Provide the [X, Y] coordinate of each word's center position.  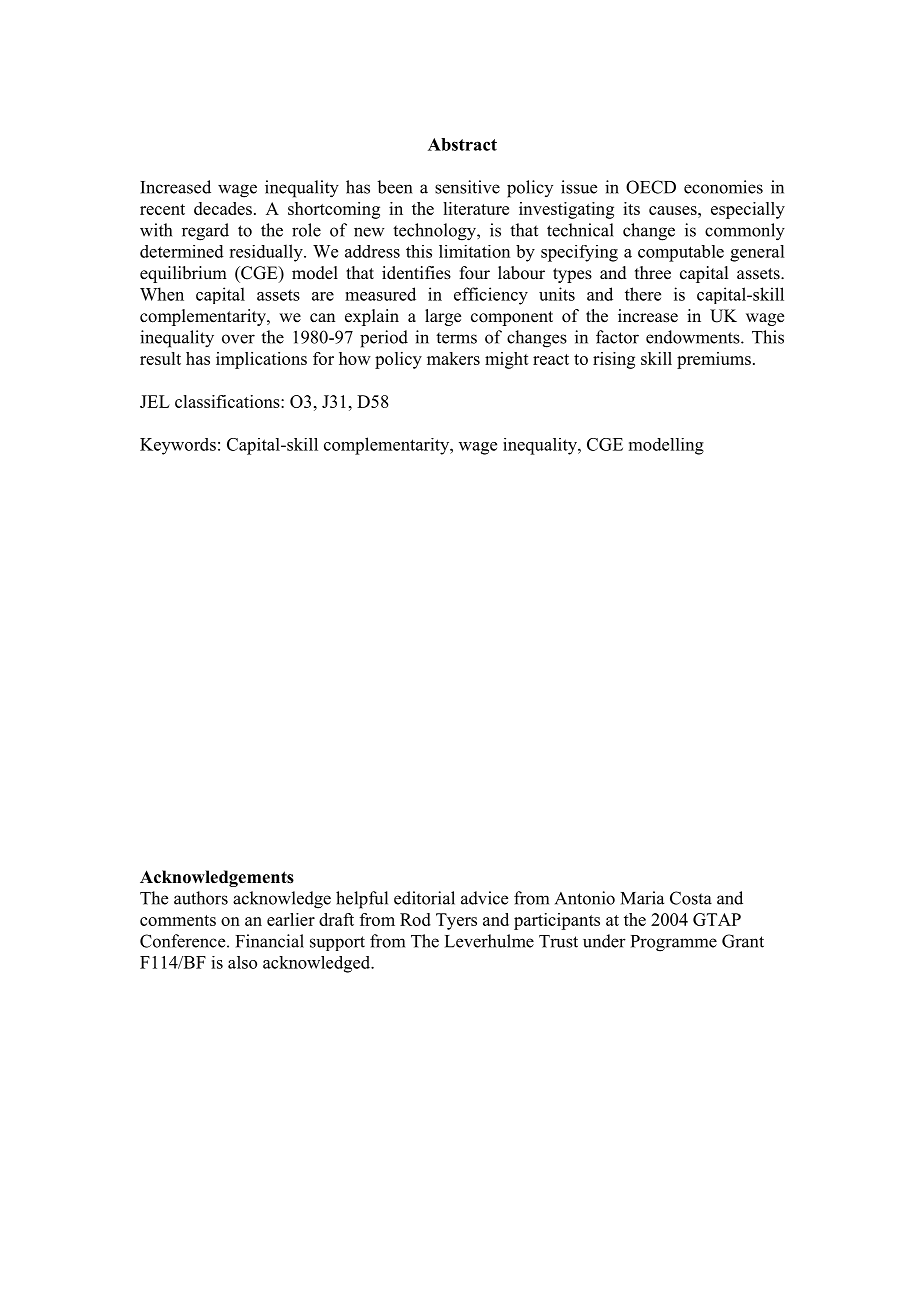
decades [223, 208]
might [507, 360]
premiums [714, 360]
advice [484, 898]
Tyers [456, 921]
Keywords [178, 446]
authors [201, 898]
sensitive [467, 187]
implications [261, 360]
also [242, 962]
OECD [651, 187]
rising [614, 360]
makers [453, 358]
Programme [674, 943]
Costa [691, 898]
